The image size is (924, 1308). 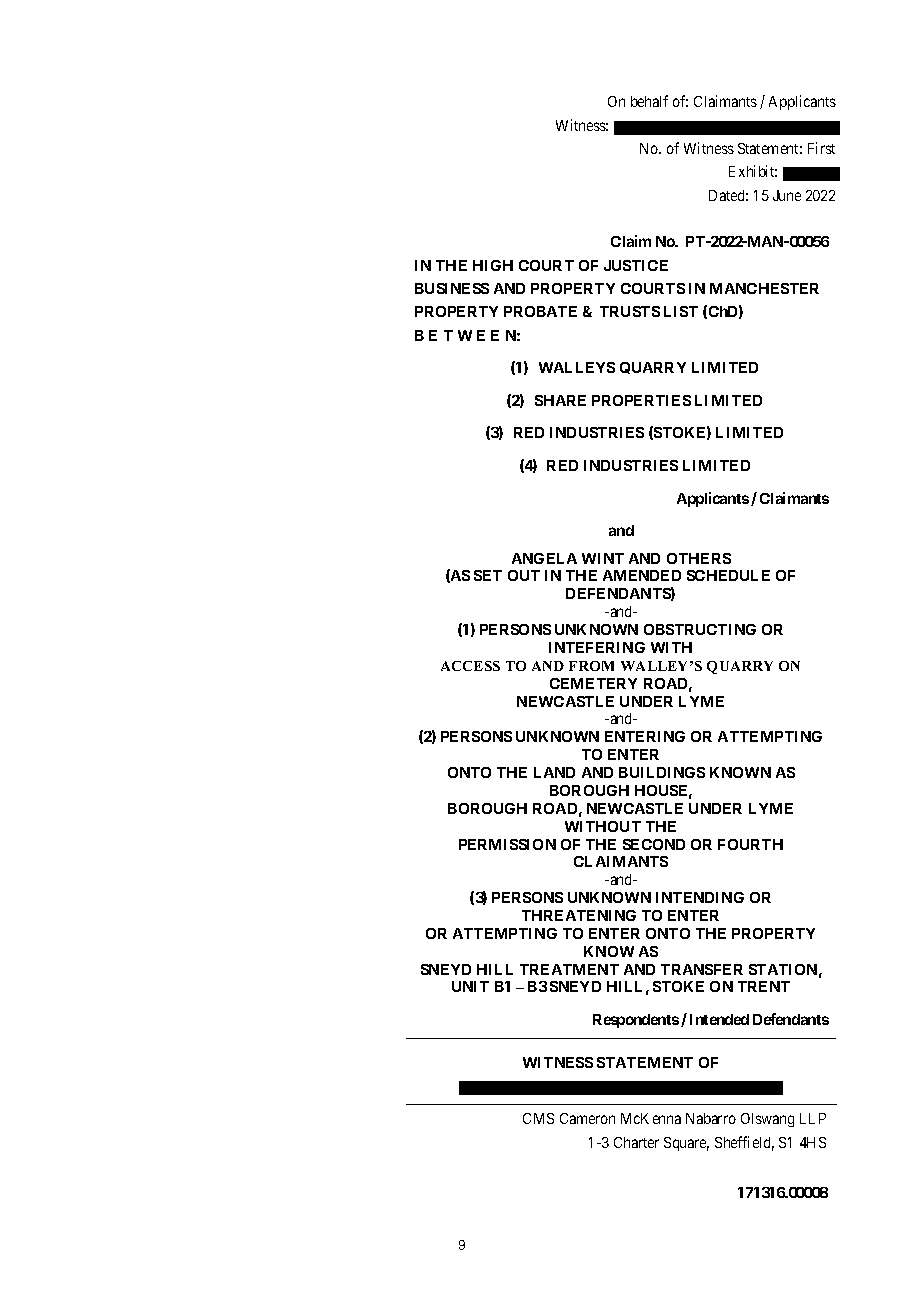 What do you see at coordinates (538, 1118) in the screenshot?
I see `CMS` at bounding box center [538, 1118].
